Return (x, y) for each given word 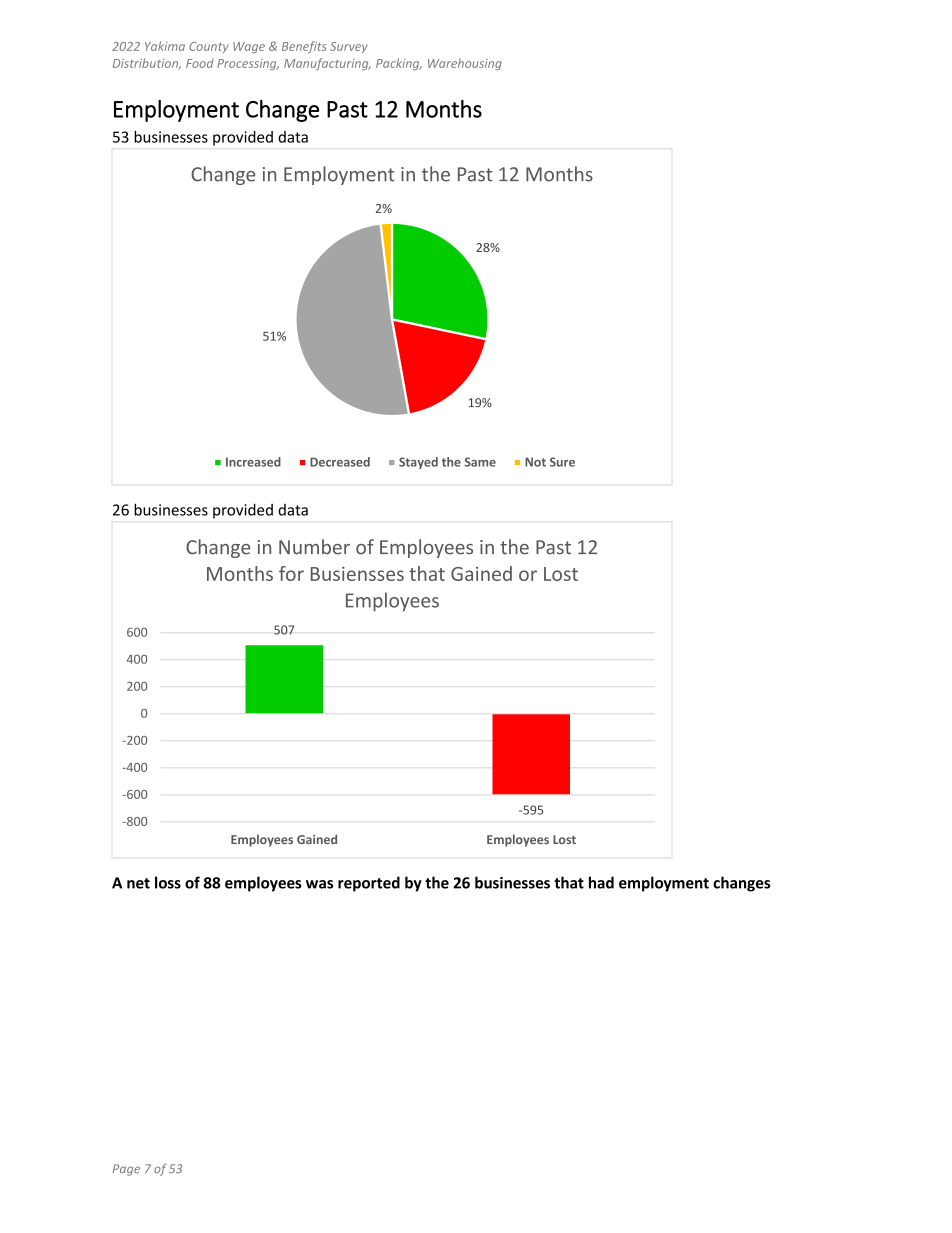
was (319, 884)
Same (480, 462)
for (291, 573)
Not (535, 462)
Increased (253, 462)
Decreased (340, 462)
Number (314, 547)
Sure (562, 462)
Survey (349, 47)
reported (369, 884)
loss (168, 882)
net (138, 883)
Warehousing (465, 64)
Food (200, 63)
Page (126, 1170)
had (601, 882)
